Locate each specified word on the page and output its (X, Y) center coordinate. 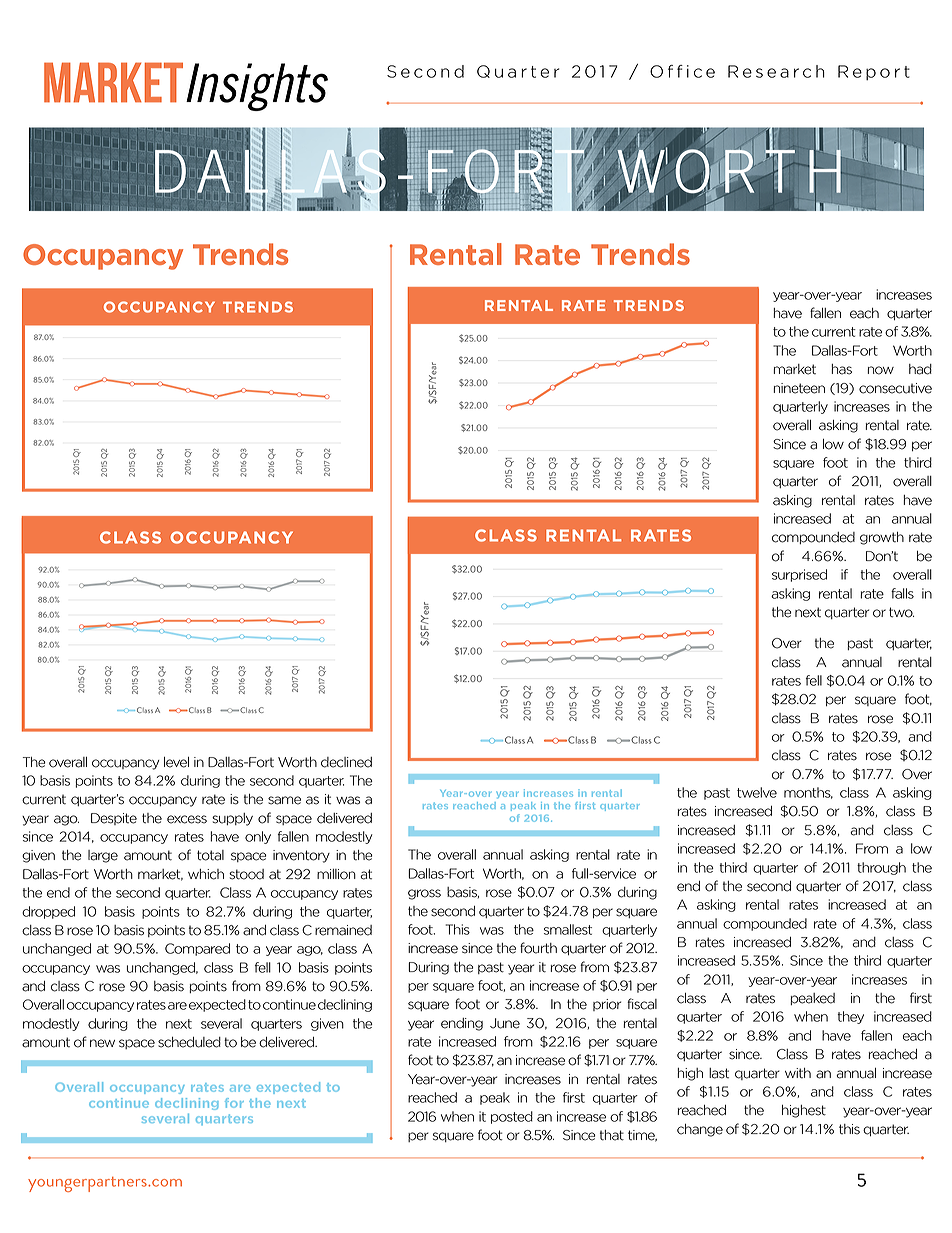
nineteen (799, 388)
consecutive (895, 388)
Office (682, 71)
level (176, 762)
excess (187, 819)
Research (776, 71)
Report (874, 72)
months (808, 793)
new (102, 1043)
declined (346, 762)
